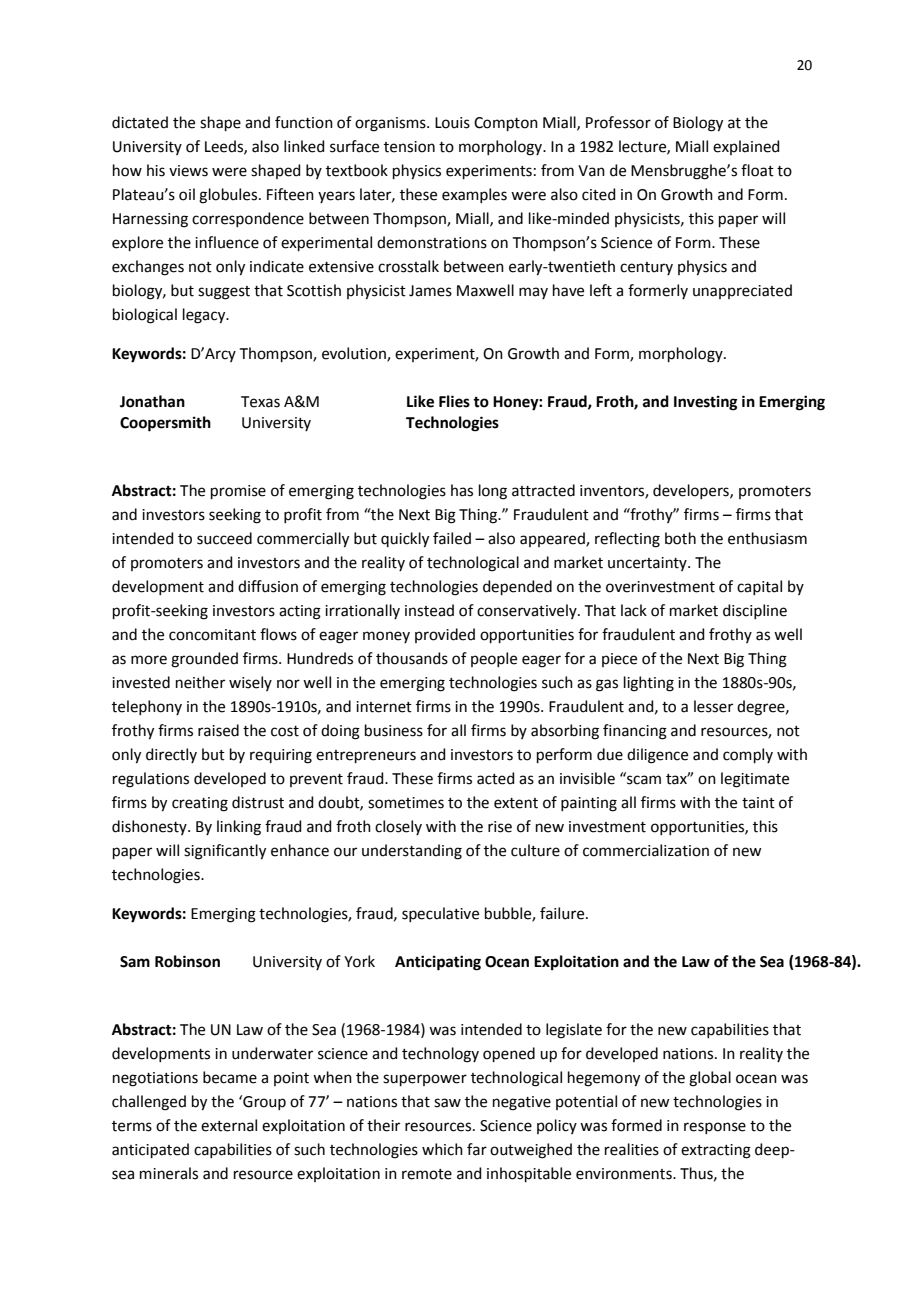 The width and height of the screenshot is (924, 1308). What do you see at coordinates (409, 147) in the screenshot?
I see `tension` at bounding box center [409, 147].
